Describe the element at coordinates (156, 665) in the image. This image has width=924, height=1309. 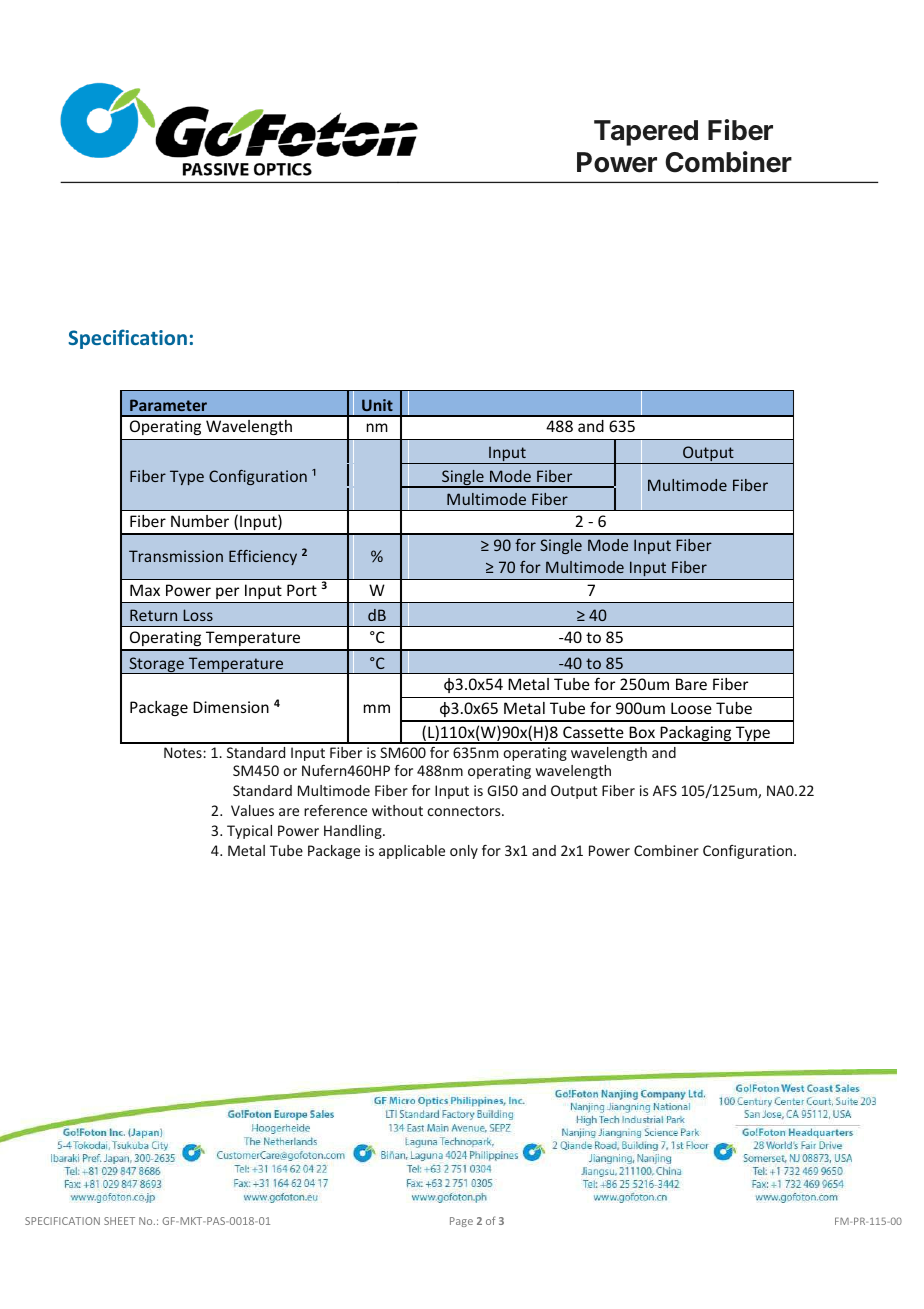
I see `Storage` at that location.
